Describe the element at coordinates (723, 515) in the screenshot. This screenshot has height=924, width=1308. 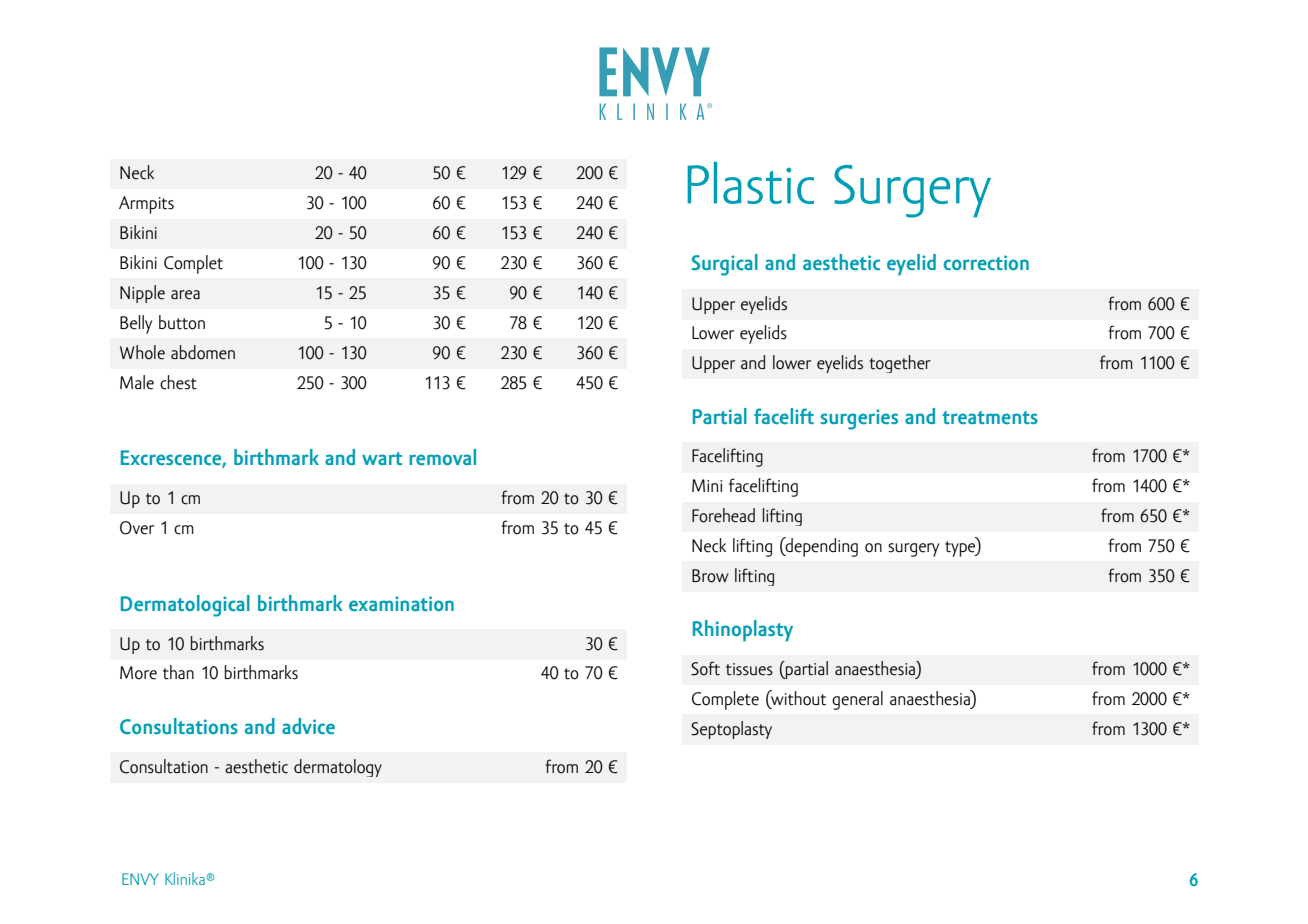
I see `Forehead` at that location.
